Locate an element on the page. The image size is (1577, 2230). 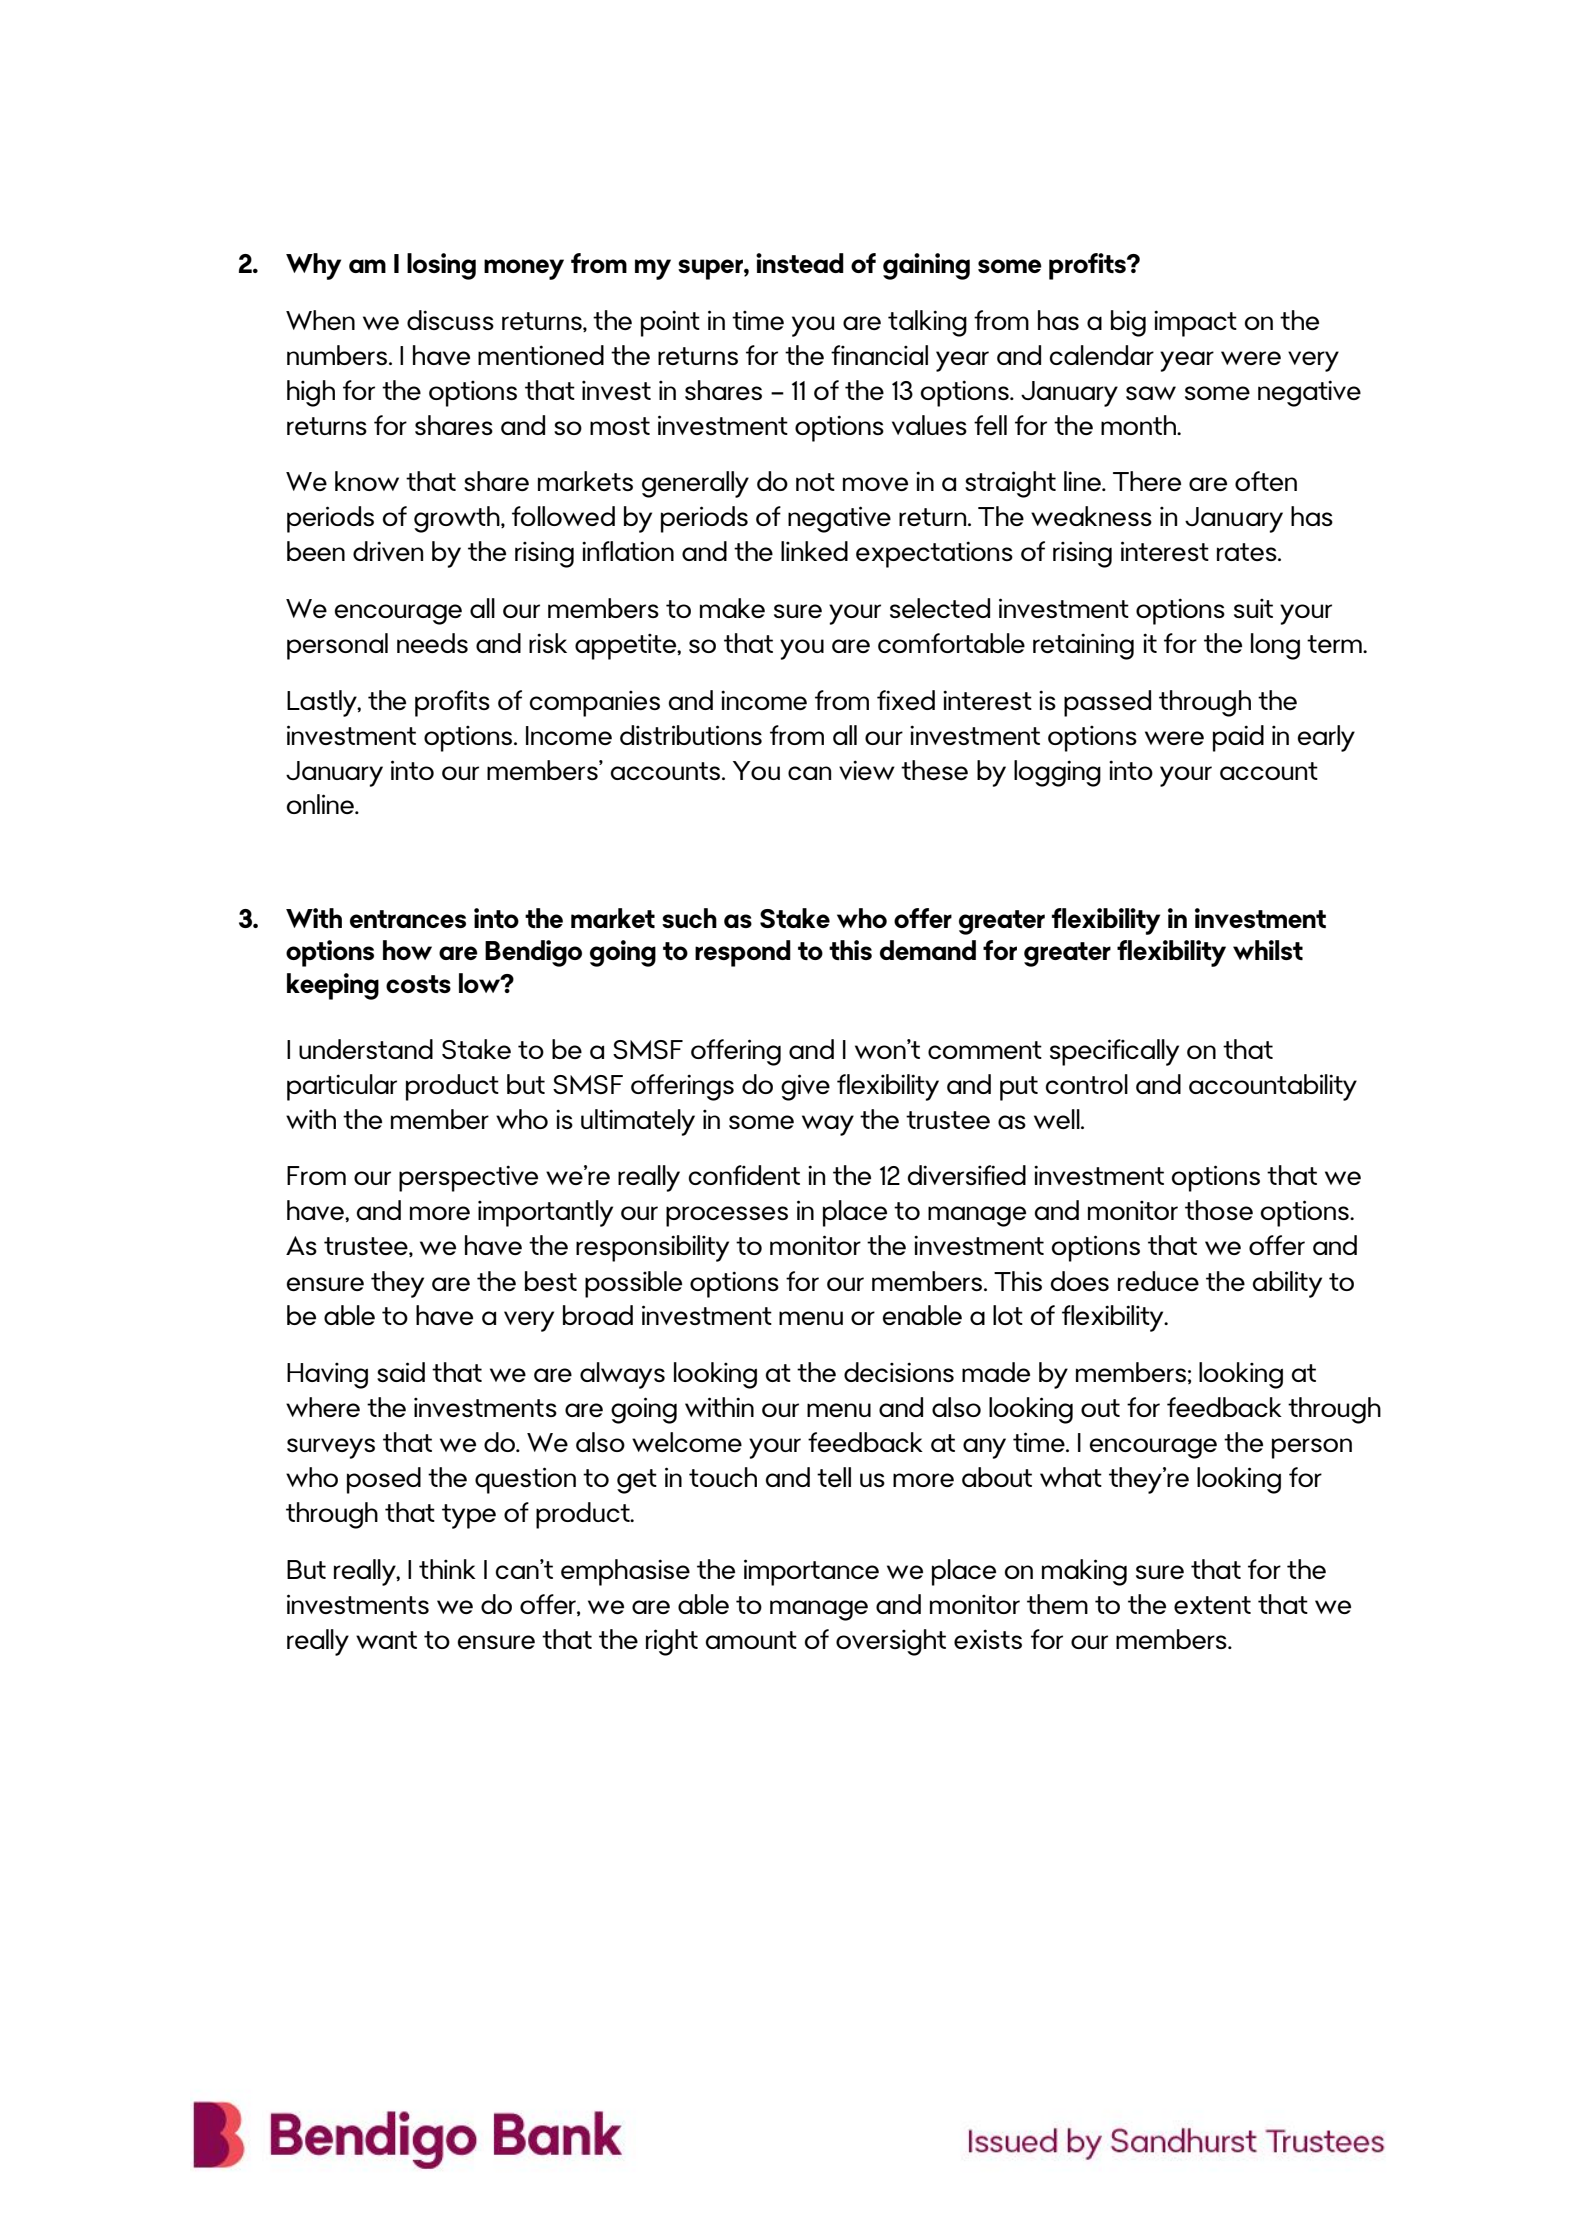
importance is located at coordinates (811, 1572).
